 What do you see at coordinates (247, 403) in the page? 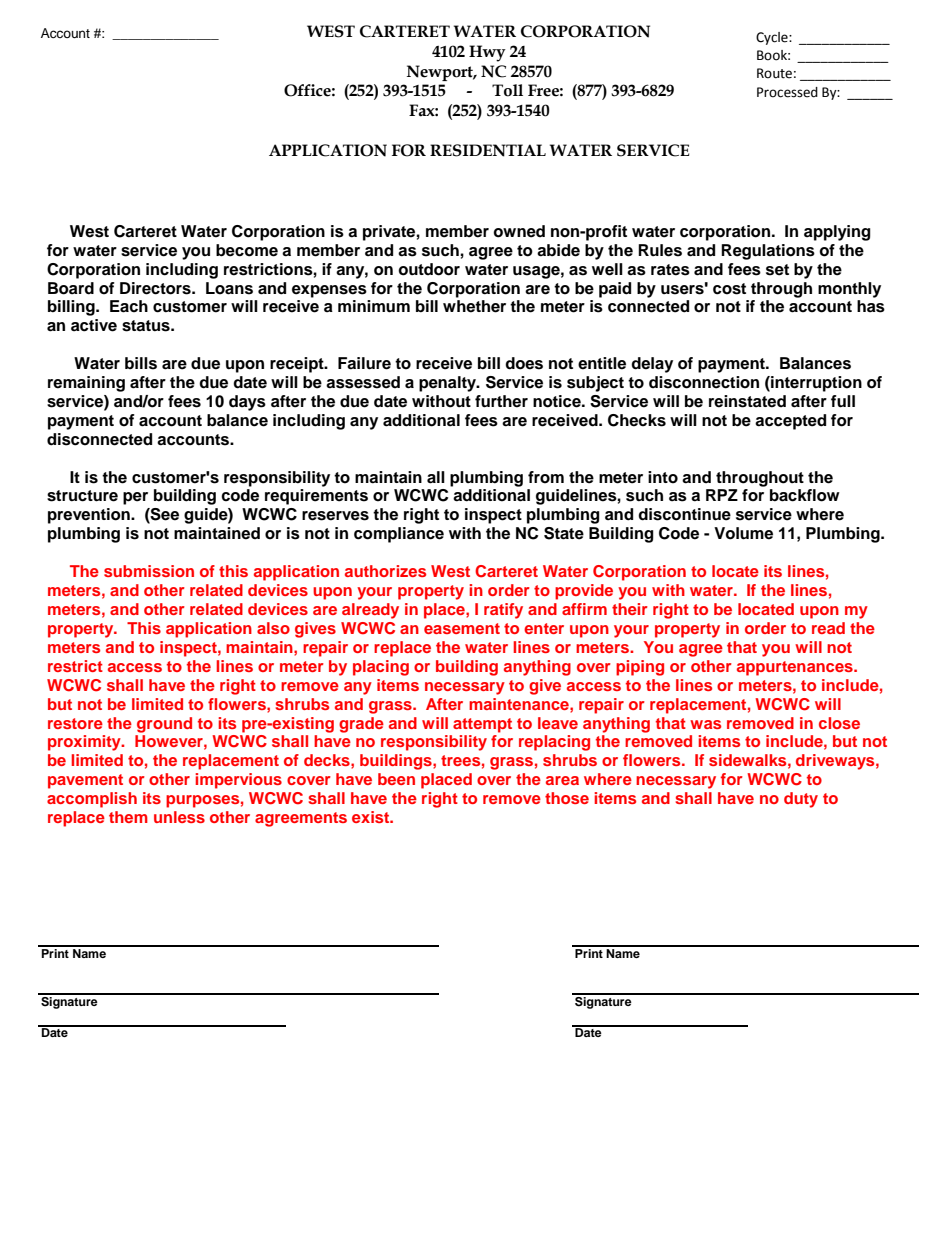
I see `days` at bounding box center [247, 403].
